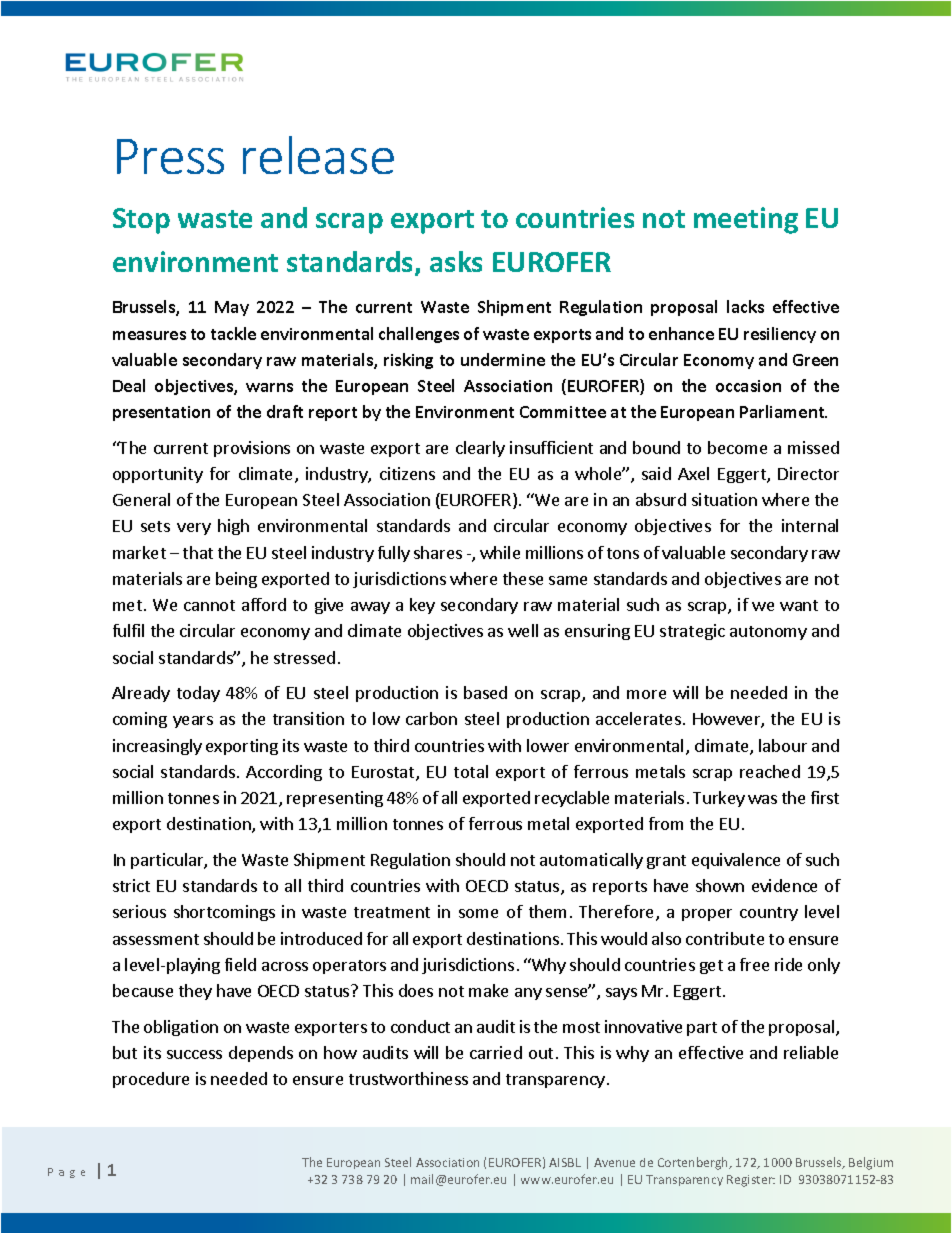  What do you see at coordinates (746, 220) in the image?
I see `meeting` at bounding box center [746, 220].
